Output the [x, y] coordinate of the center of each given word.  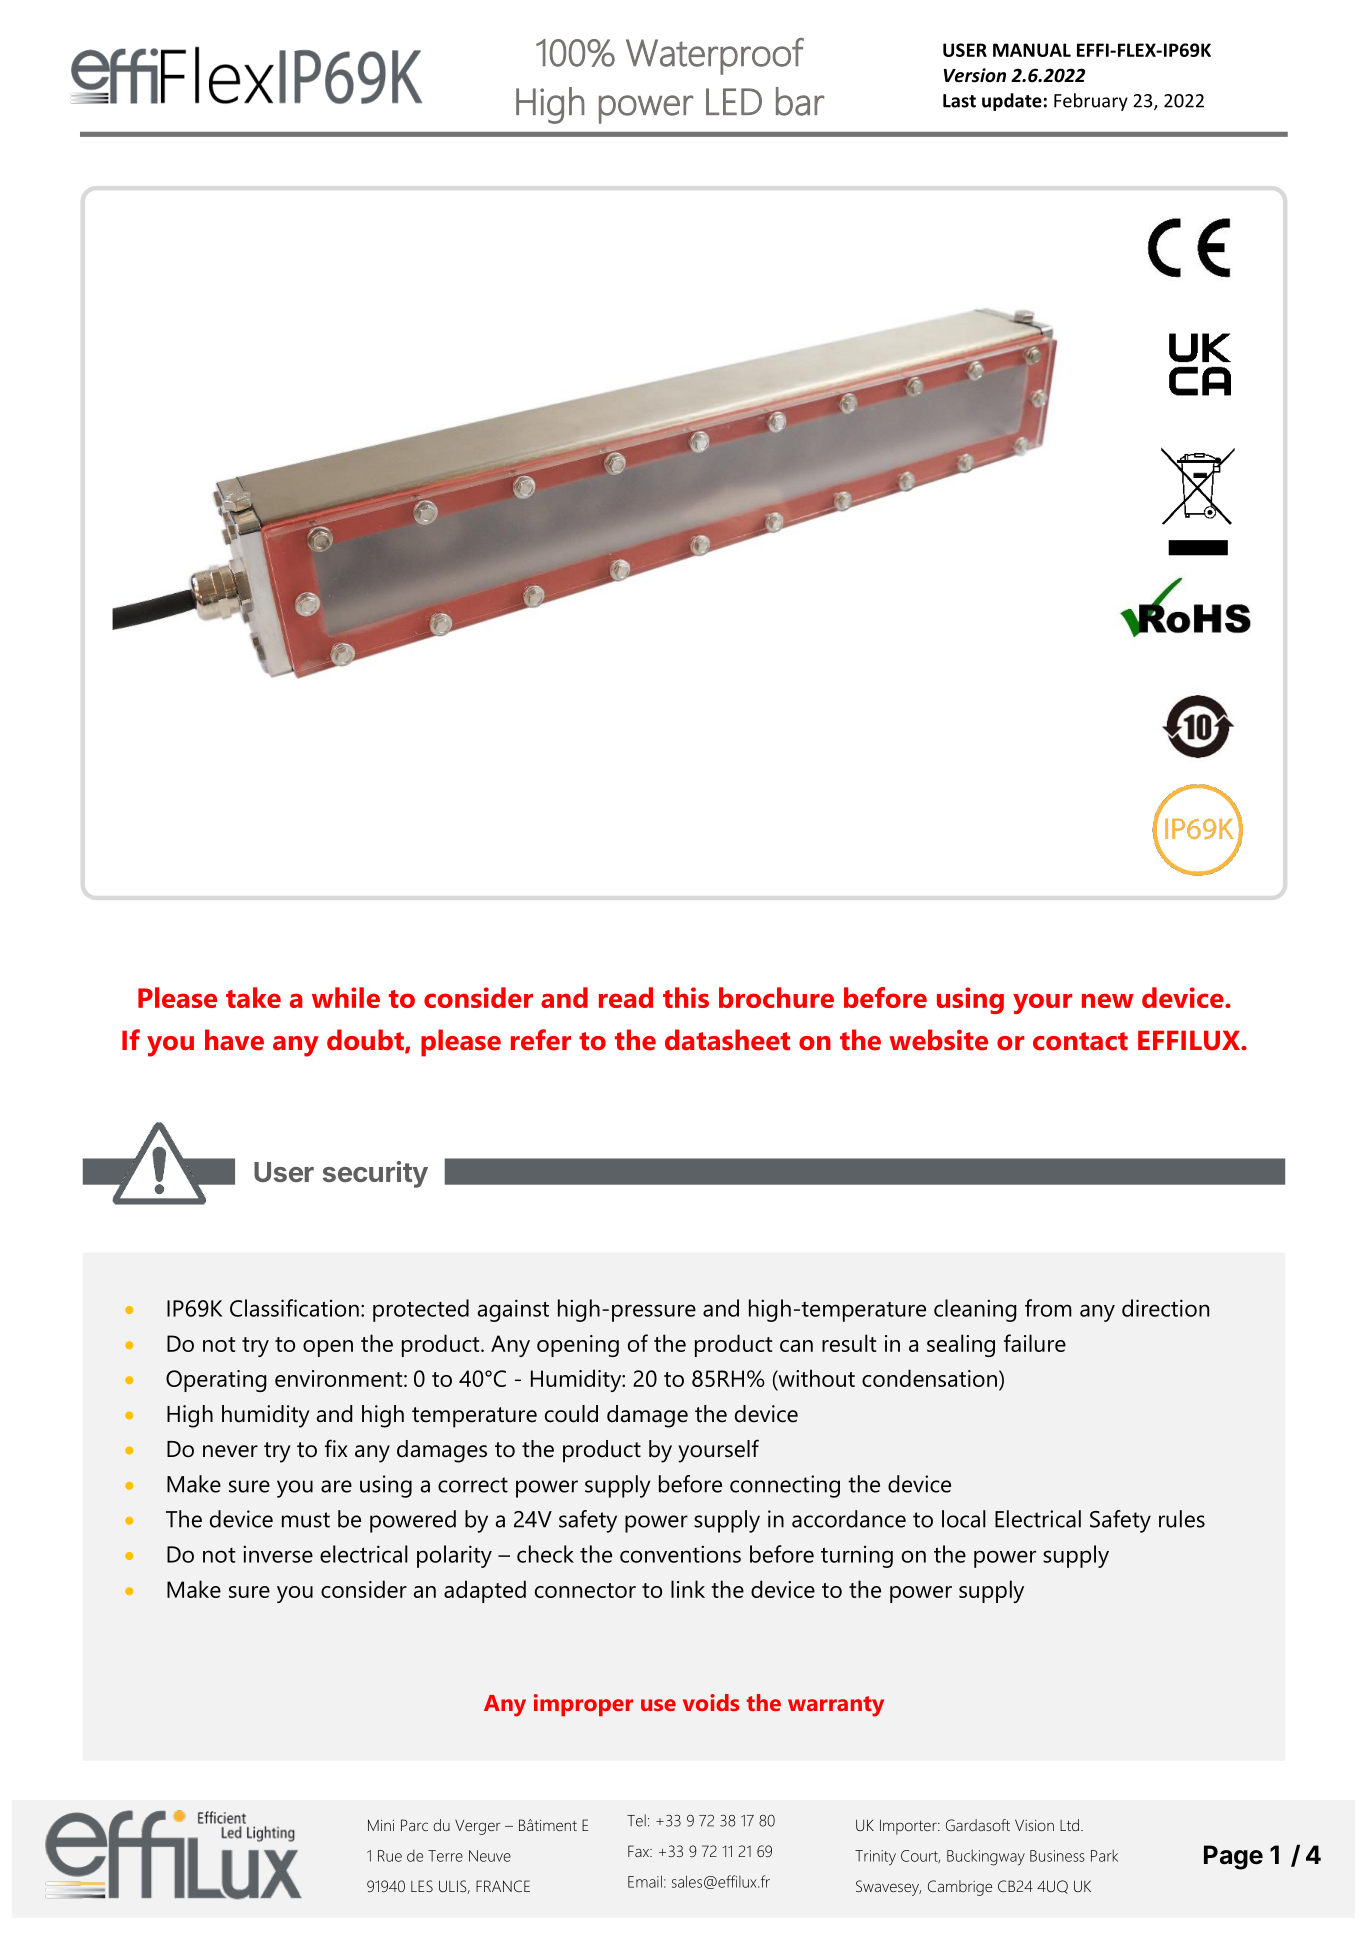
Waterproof [715, 56]
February [1091, 102]
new [1108, 1000]
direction [1165, 1308]
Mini [381, 1825]
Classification [294, 1308]
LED [734, 101]
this [686, 997]
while [346, 997]
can [796, 1346]
